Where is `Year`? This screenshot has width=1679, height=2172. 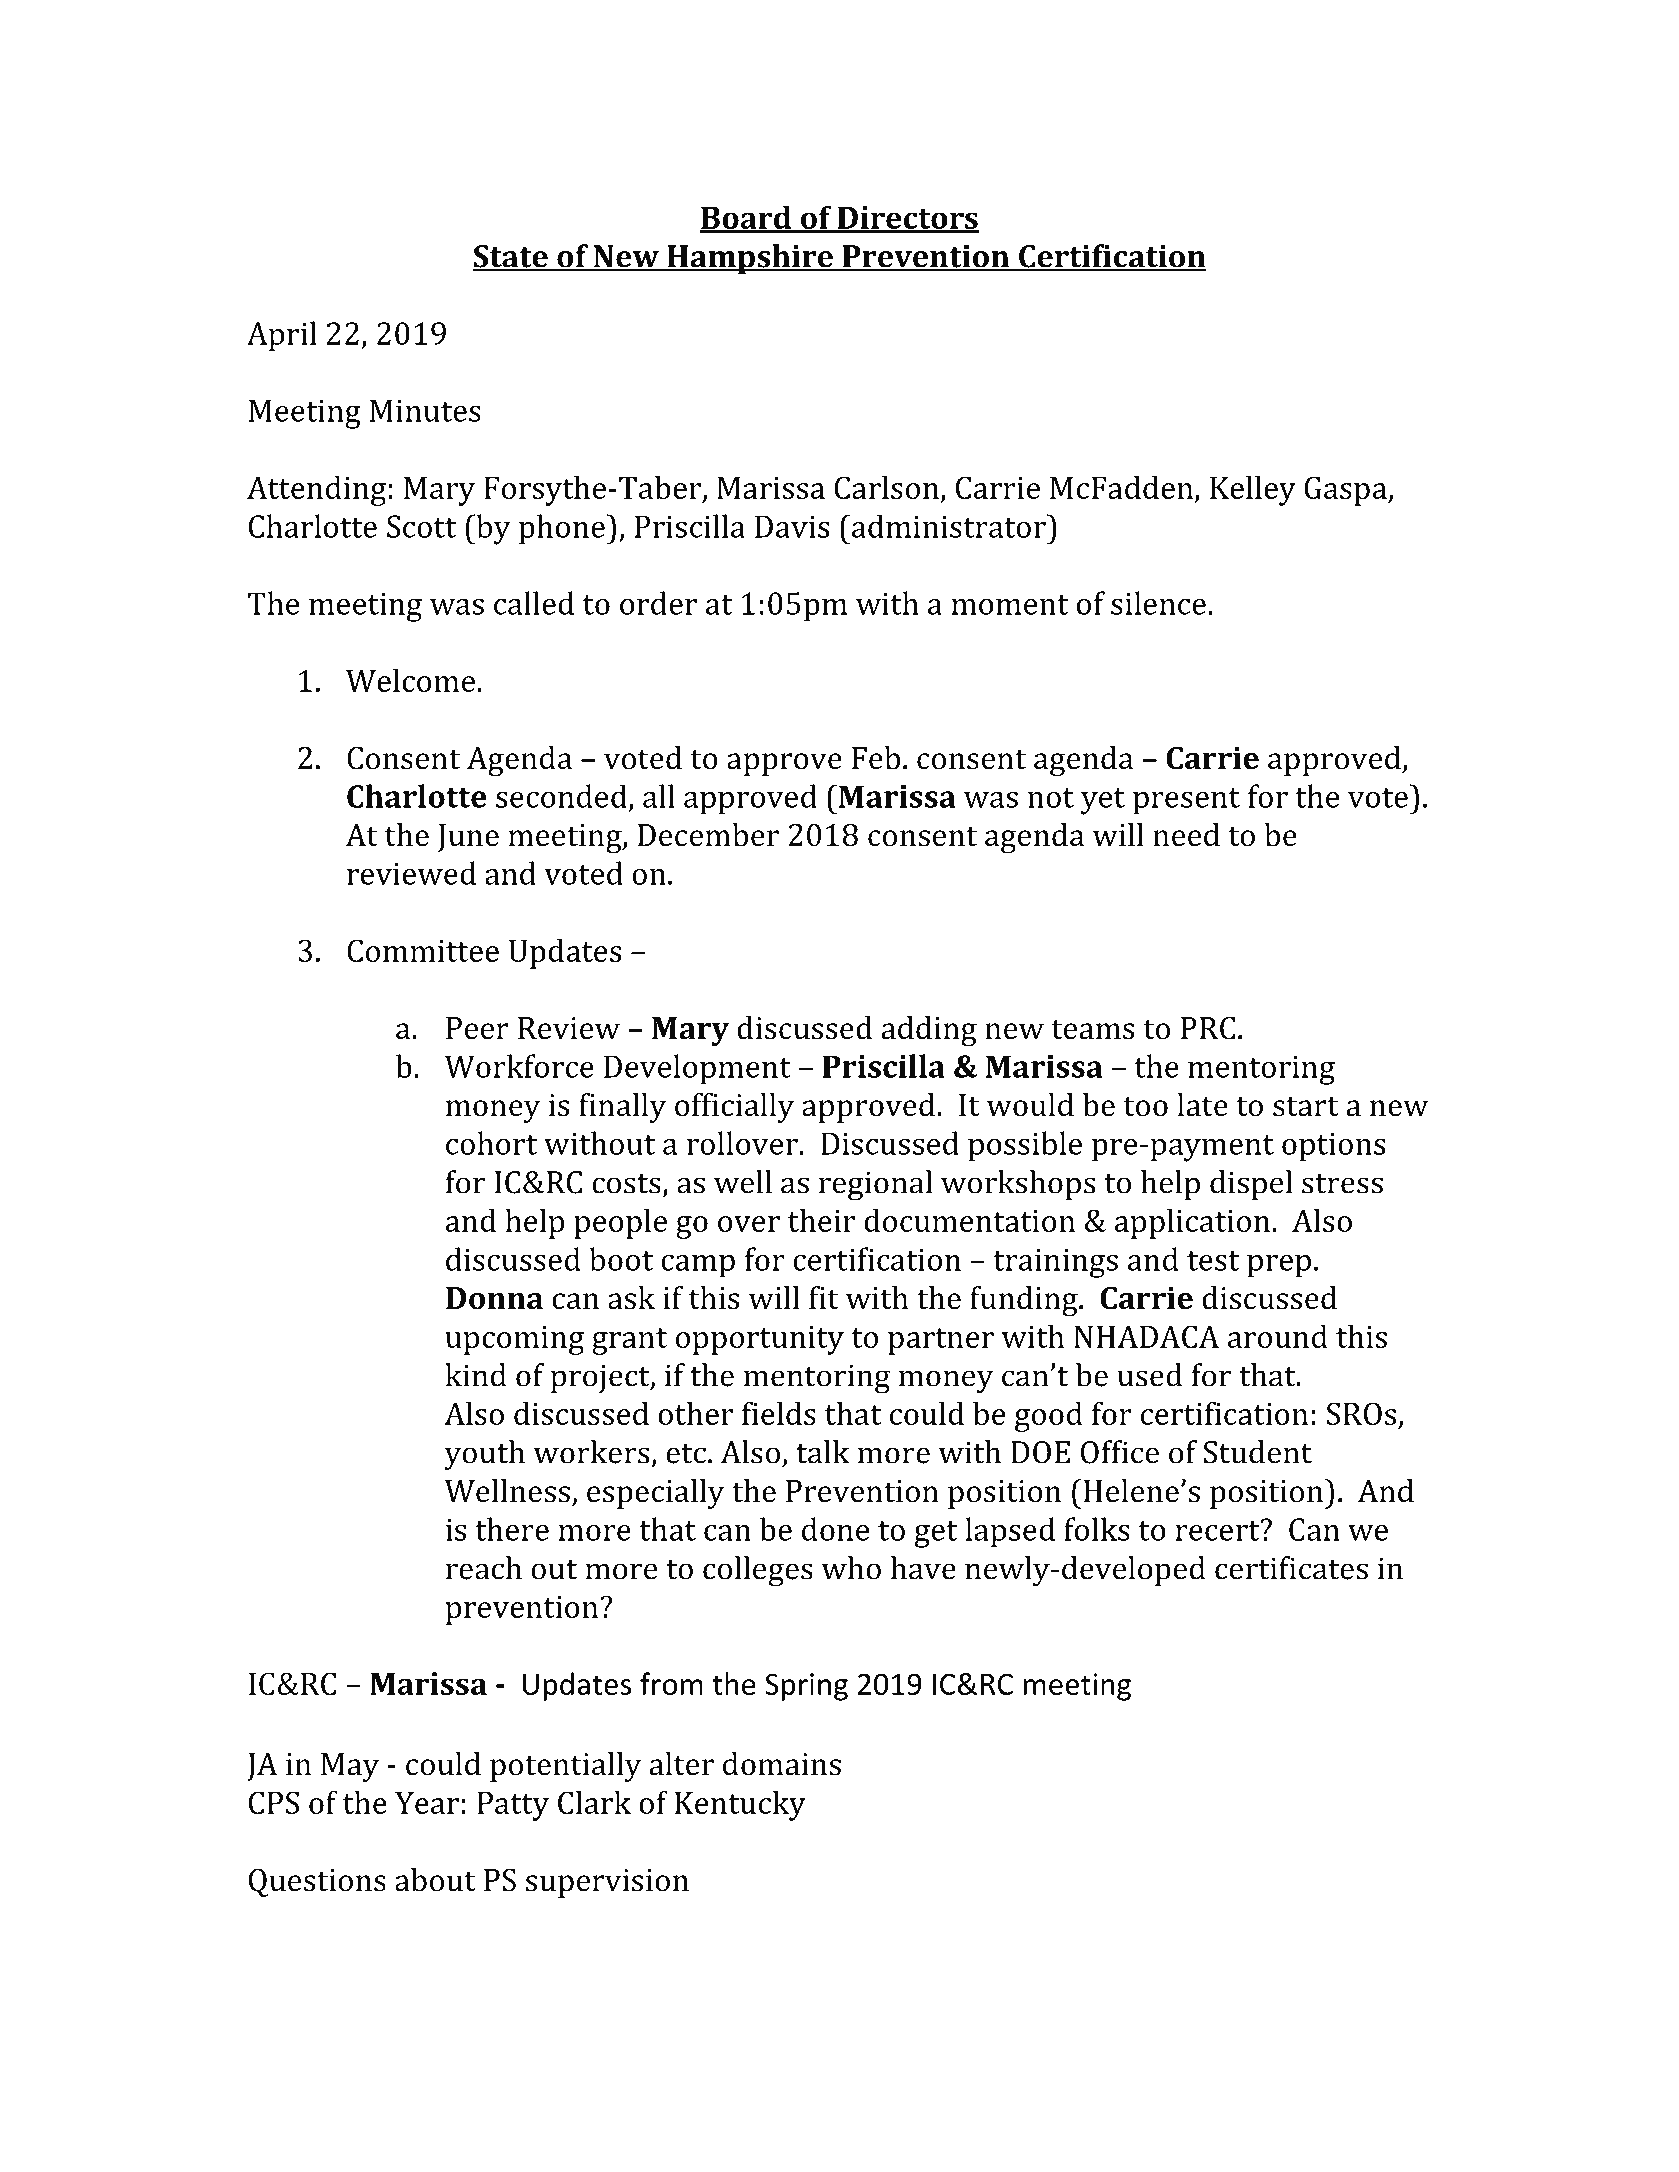
Year is located at coordinates (427, 1803).
